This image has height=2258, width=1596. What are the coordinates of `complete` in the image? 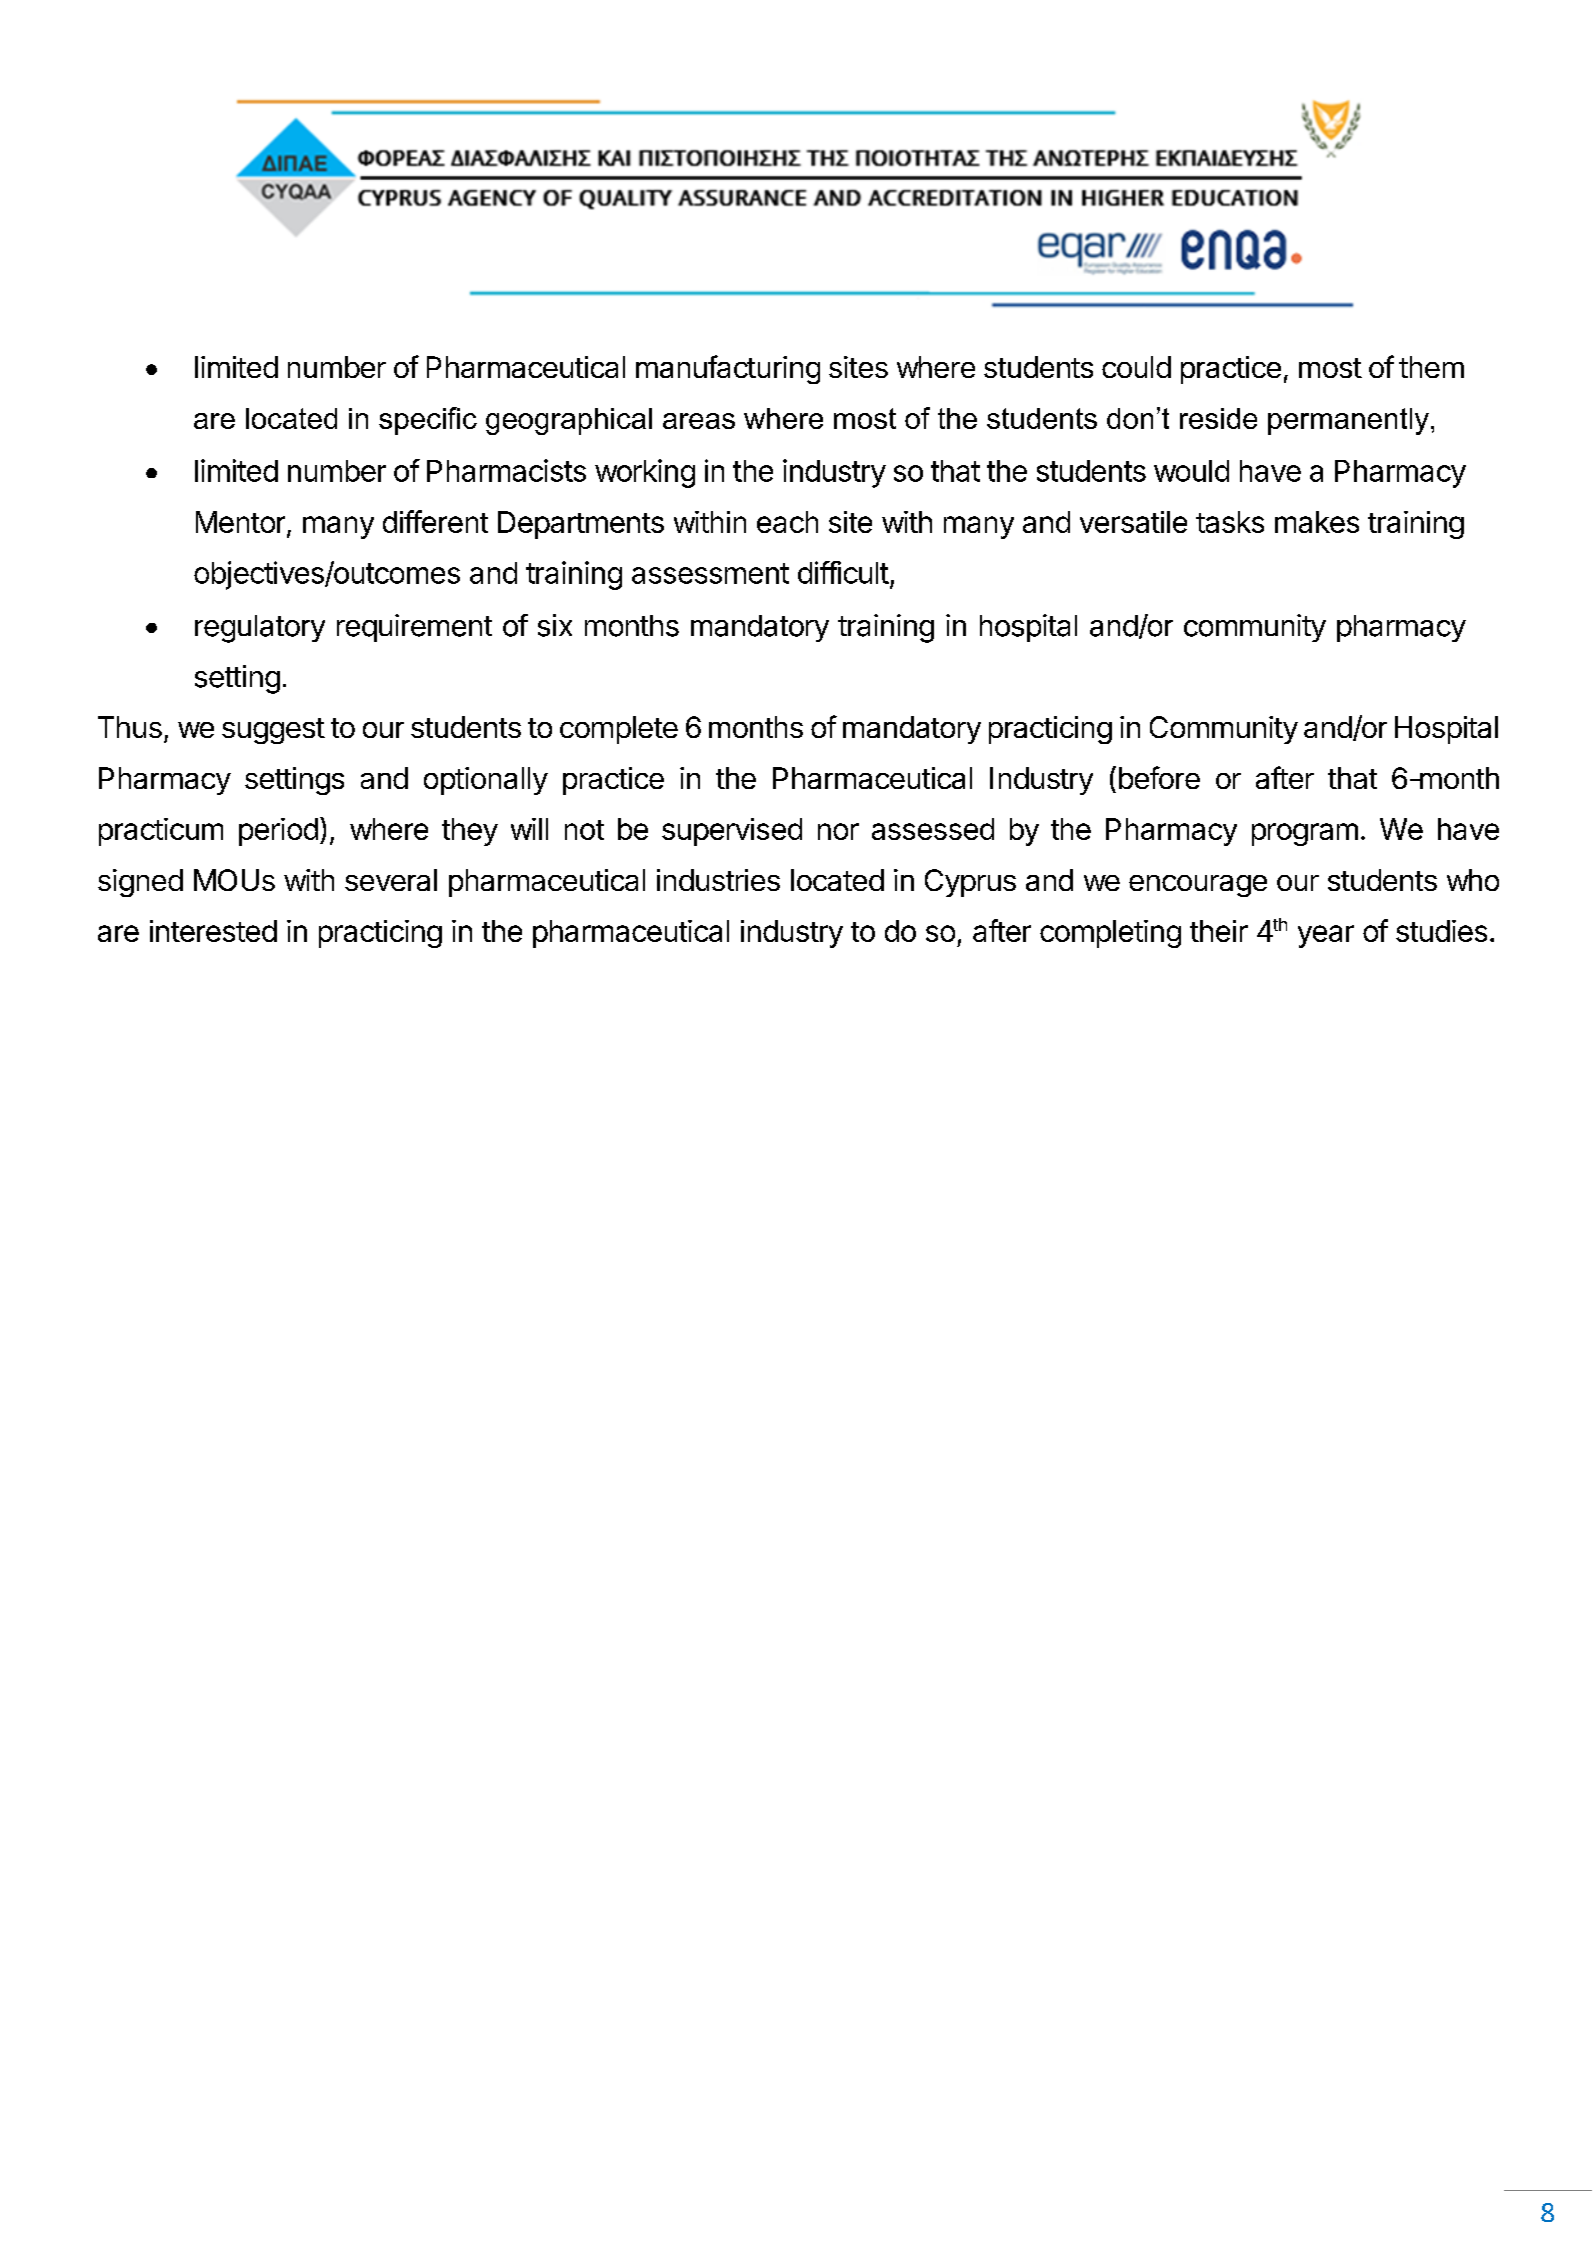 It's located at (619, 730).
